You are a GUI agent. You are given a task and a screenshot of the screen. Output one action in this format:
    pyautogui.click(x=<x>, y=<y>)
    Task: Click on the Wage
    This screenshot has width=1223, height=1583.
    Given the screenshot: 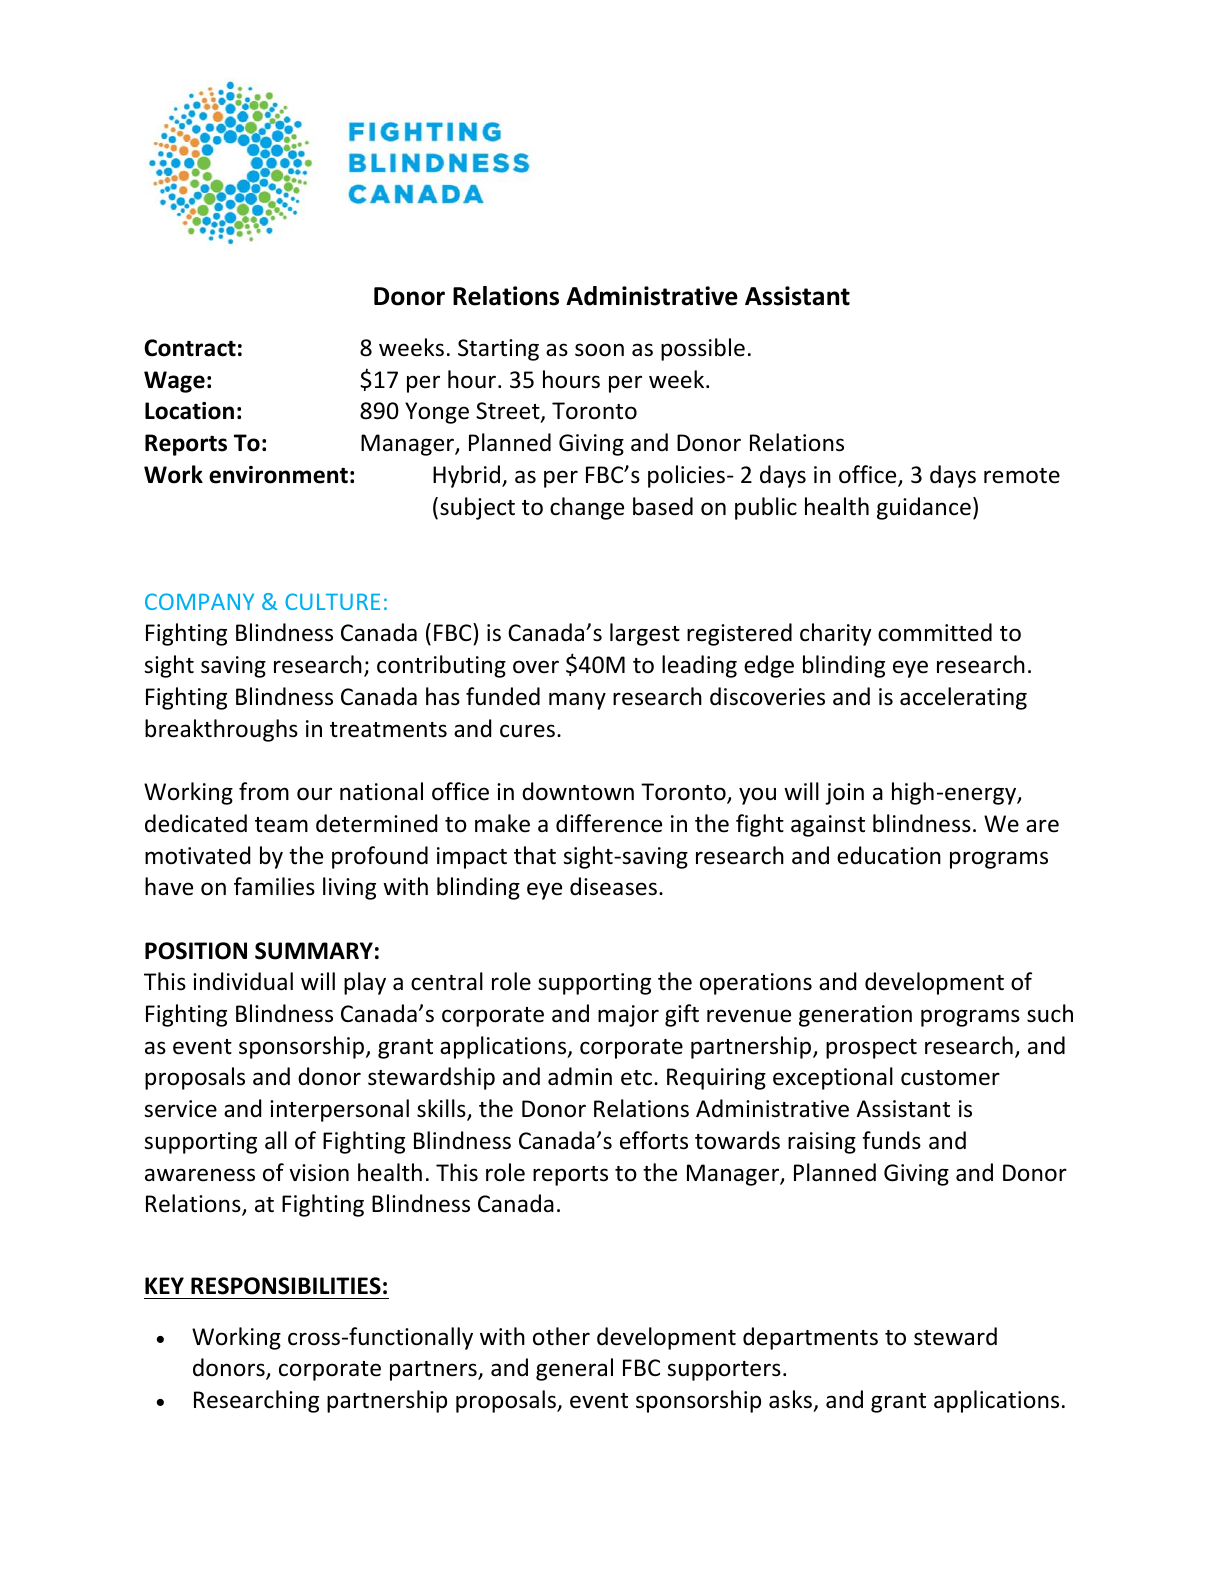 What is the action you would take?
    pyautogui.click(x=174, y=382)
